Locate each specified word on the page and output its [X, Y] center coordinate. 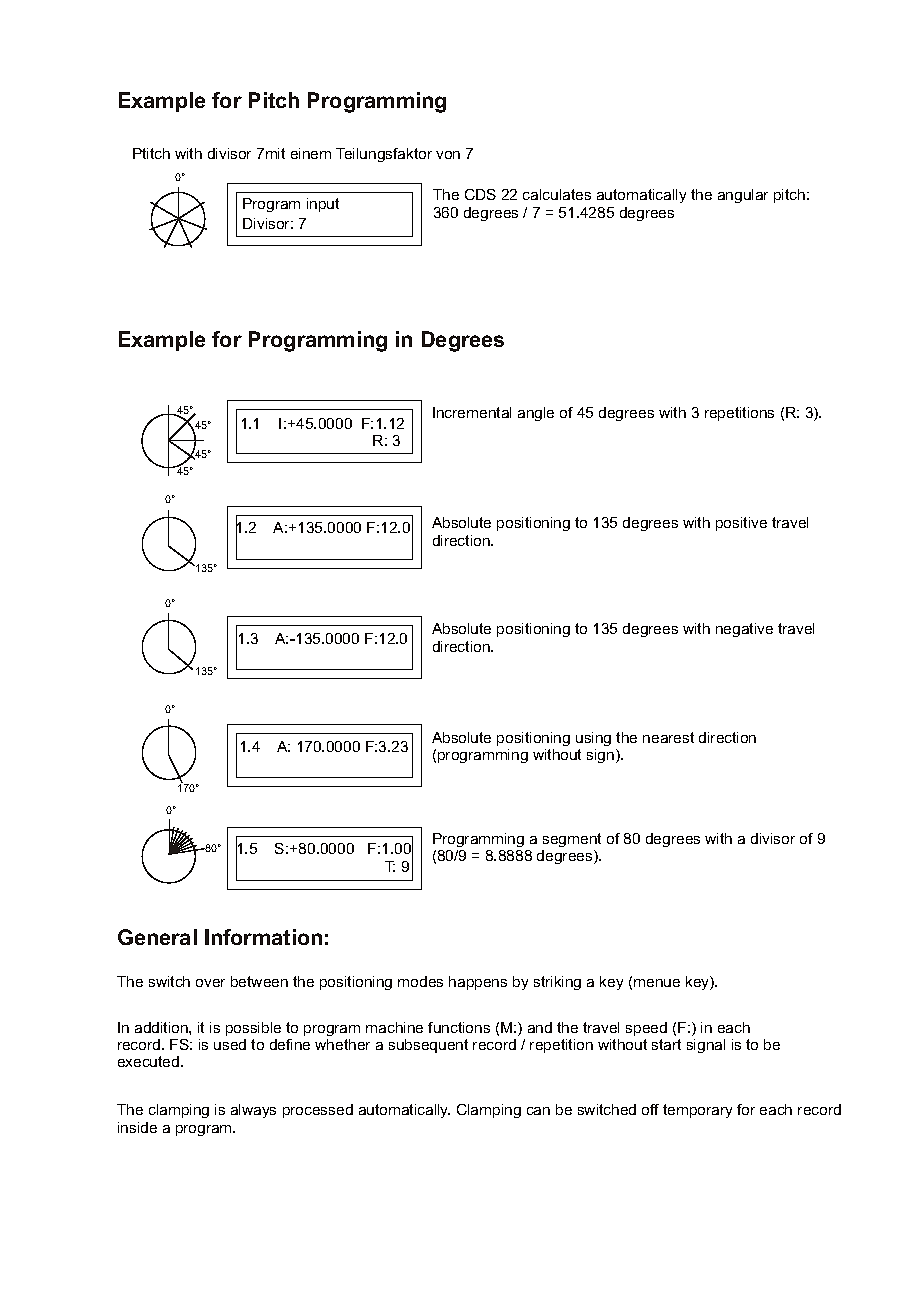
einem [311, 153]
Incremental [472, 412]
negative [744, 630]
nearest [668, 737]
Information [263, 937]
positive [741, 524]
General [157, 937]
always [253, 1111]
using [593, 739]
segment [572, 840]
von [448, 155]
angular [743, 196]
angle [536, 414]
